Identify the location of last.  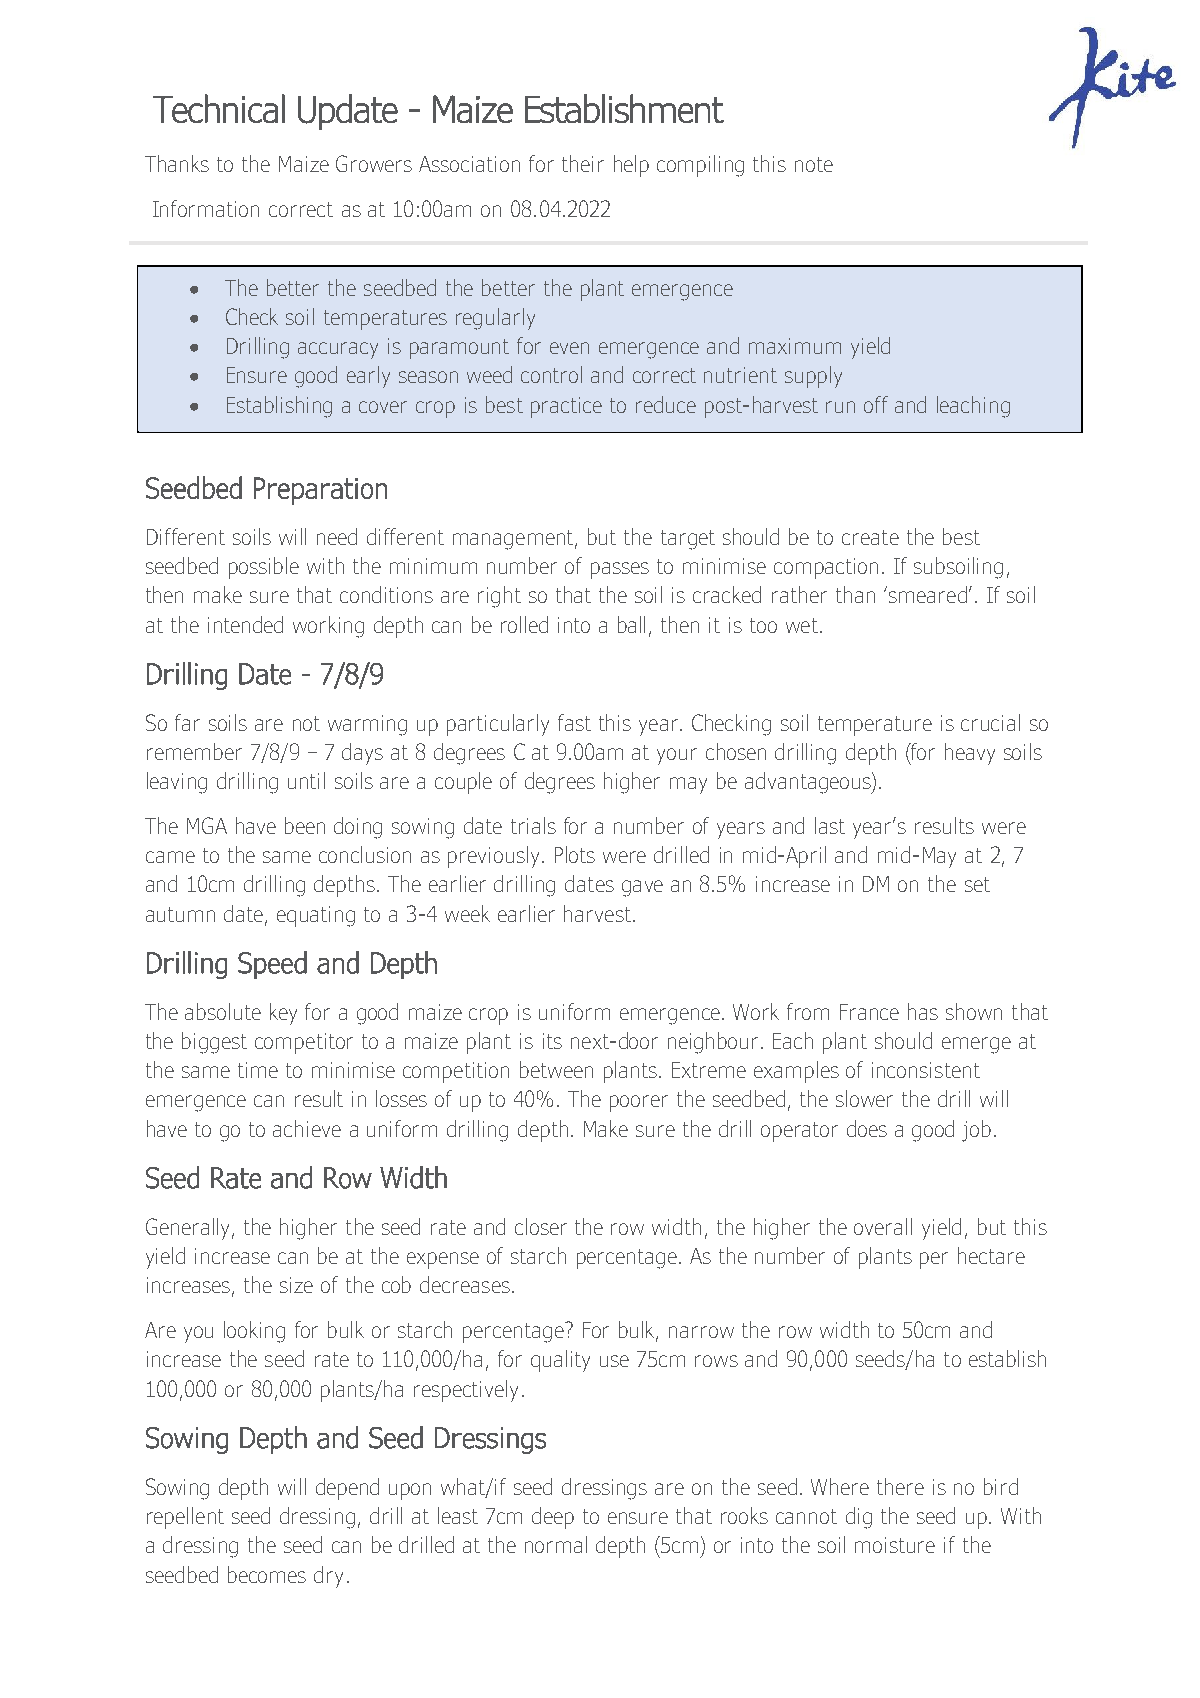
(830, 825).
